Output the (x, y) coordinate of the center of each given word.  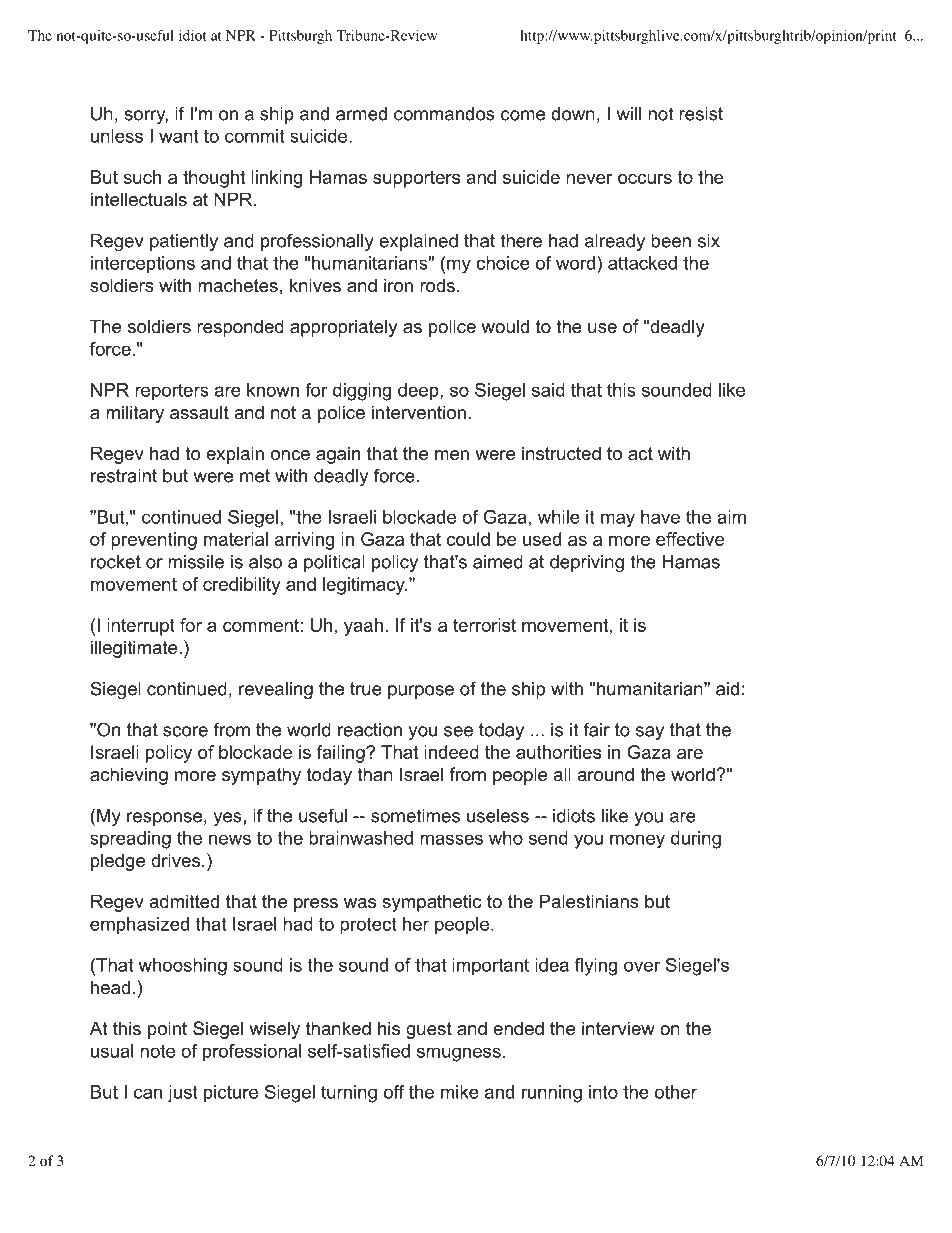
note (157, 1051)
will (629, 114)
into (603, 1092)
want (179, 136)
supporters (416, 179)
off (394, 1092)
